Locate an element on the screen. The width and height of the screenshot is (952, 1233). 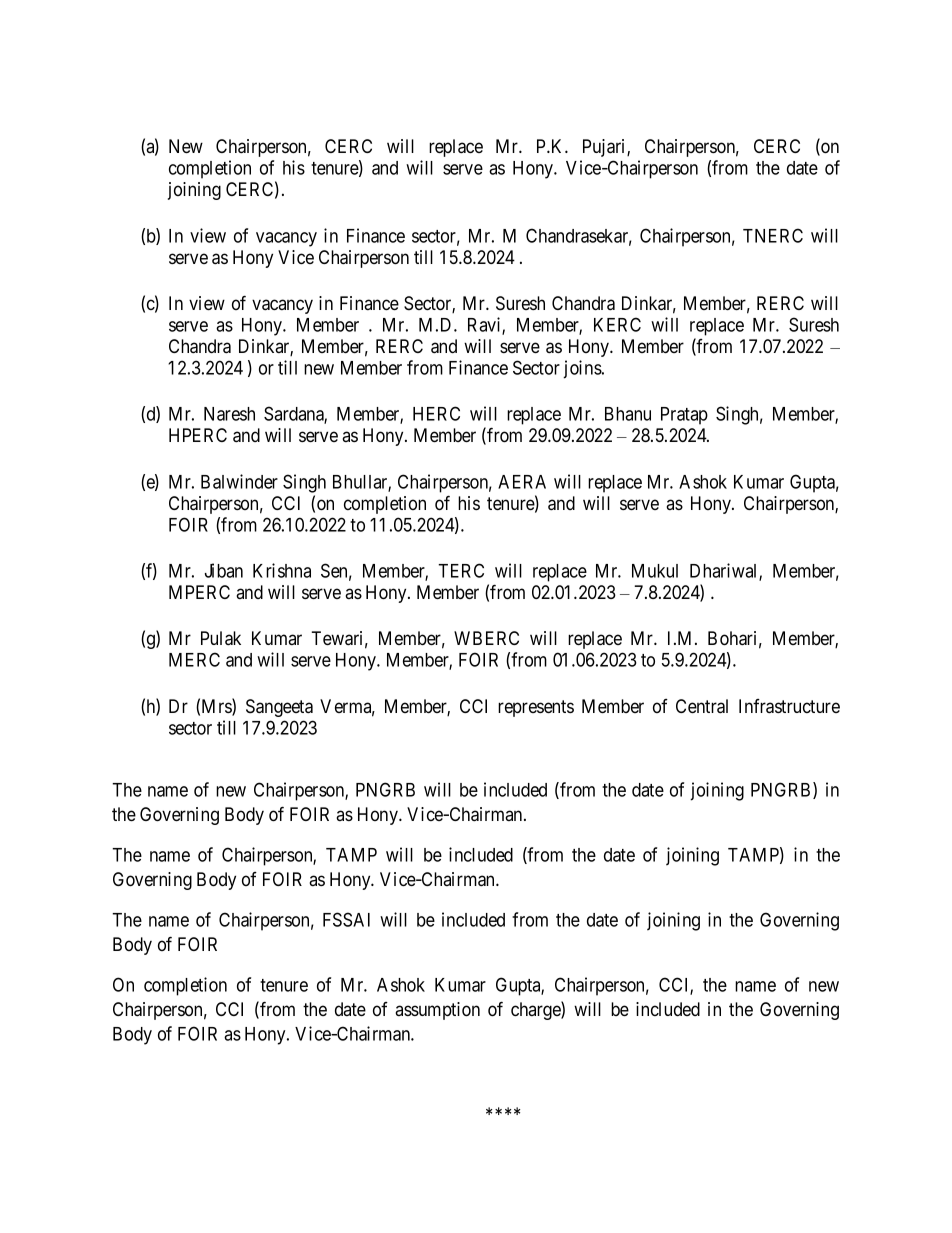
MERC is located at coordinates (194, 659).
